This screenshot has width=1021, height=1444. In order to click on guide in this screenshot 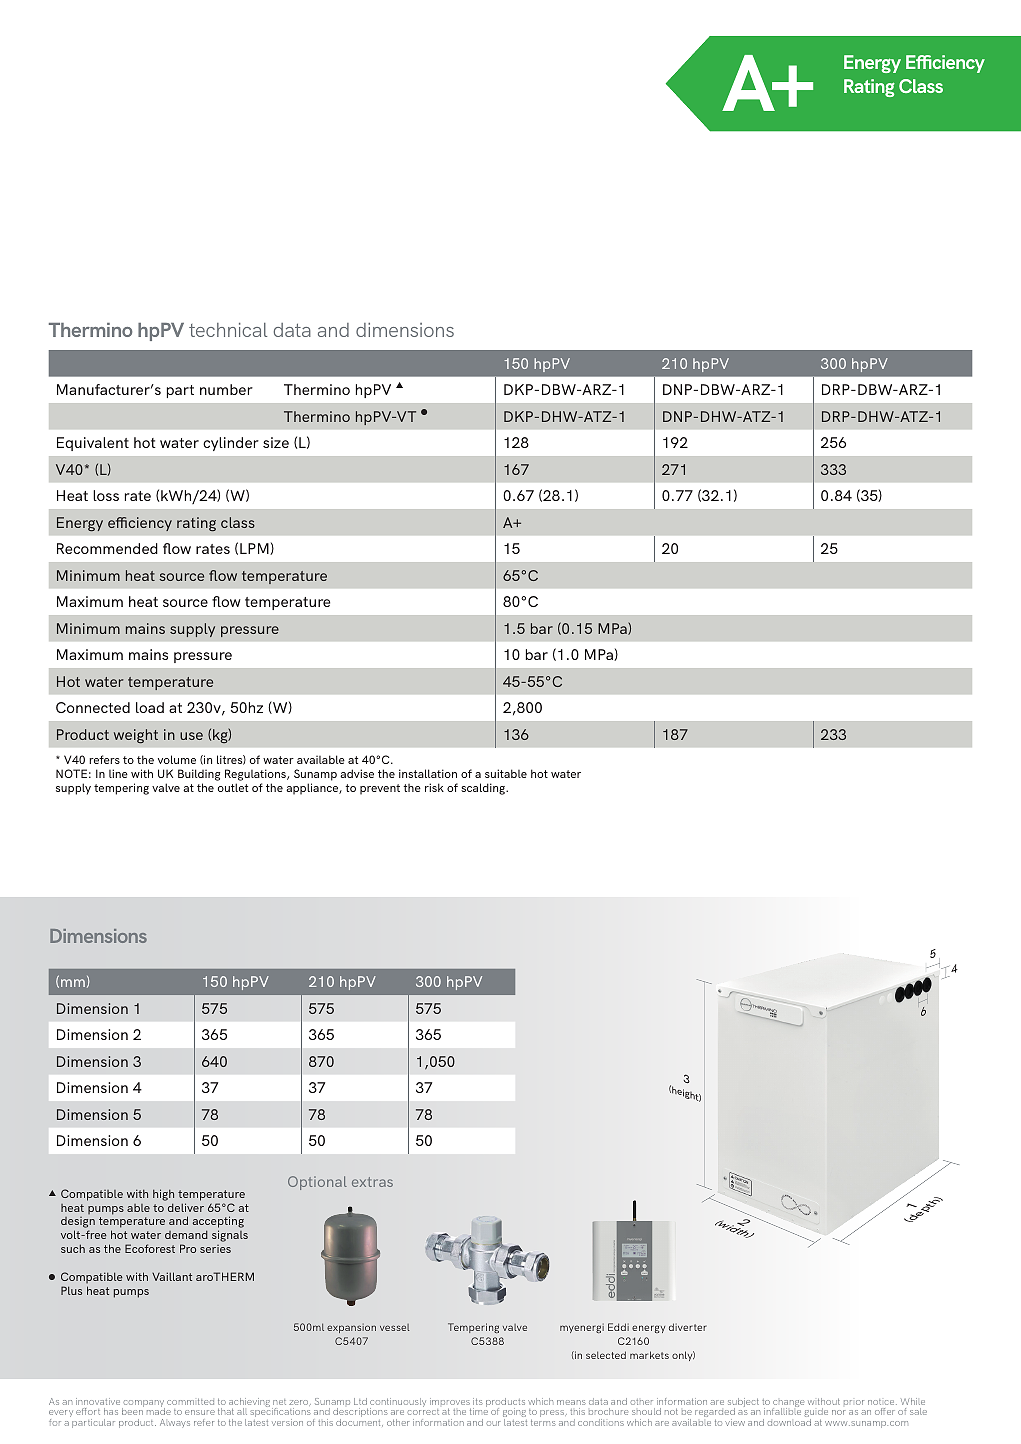, I will do `click(816, 1414)`.
